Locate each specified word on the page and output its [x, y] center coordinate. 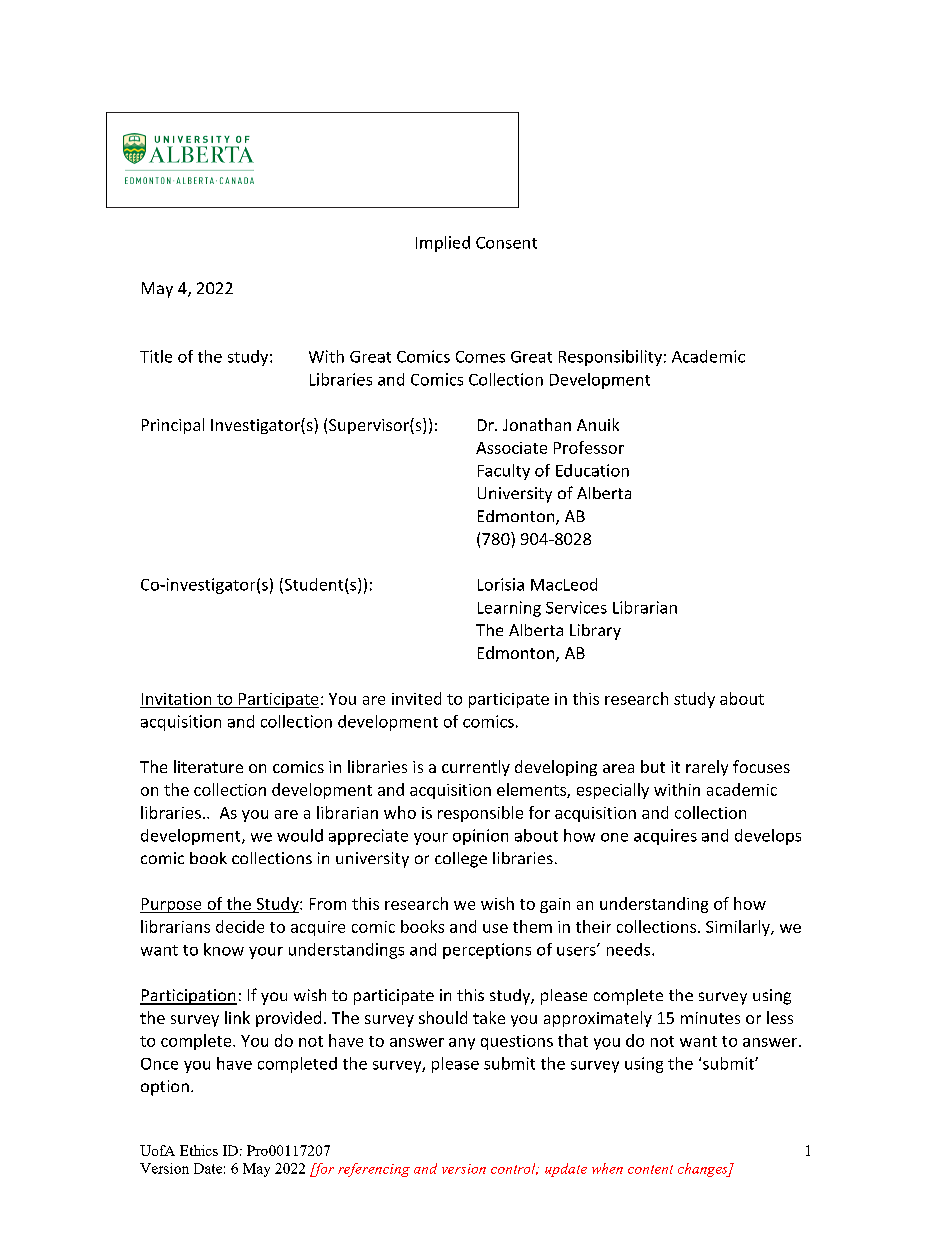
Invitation [176, 699]
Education [592, 470]
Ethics [199, 1150]
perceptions [487, 951]
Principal [173, 426]
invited [416, 698]
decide [240, 926]
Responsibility [610, 358]
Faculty [504, 472]
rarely [707, 768]
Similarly [739, 928]
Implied [443, 244]
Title [156, 356]
